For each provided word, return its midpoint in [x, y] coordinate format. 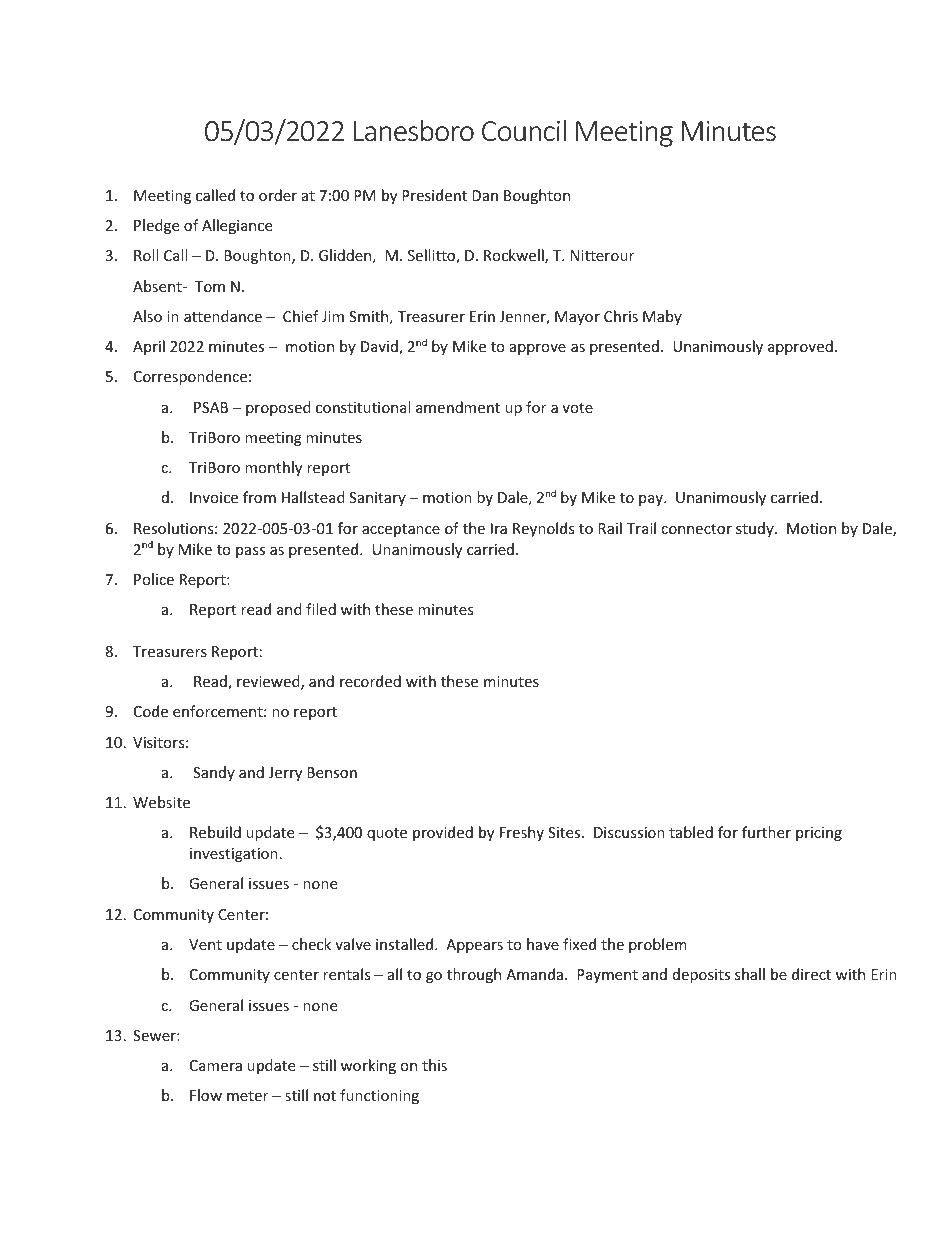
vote [577, 408]
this [434, 1065]
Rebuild [215, 832]
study [756, 529]
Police [154, 579]
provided [443, 833]
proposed [278, 408]
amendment [458, 407]
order [278, 195]
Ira [499, 528]
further [766, 832]
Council [524, 130]
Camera [216, 1065]
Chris [621, 316]
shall [750, 974]
